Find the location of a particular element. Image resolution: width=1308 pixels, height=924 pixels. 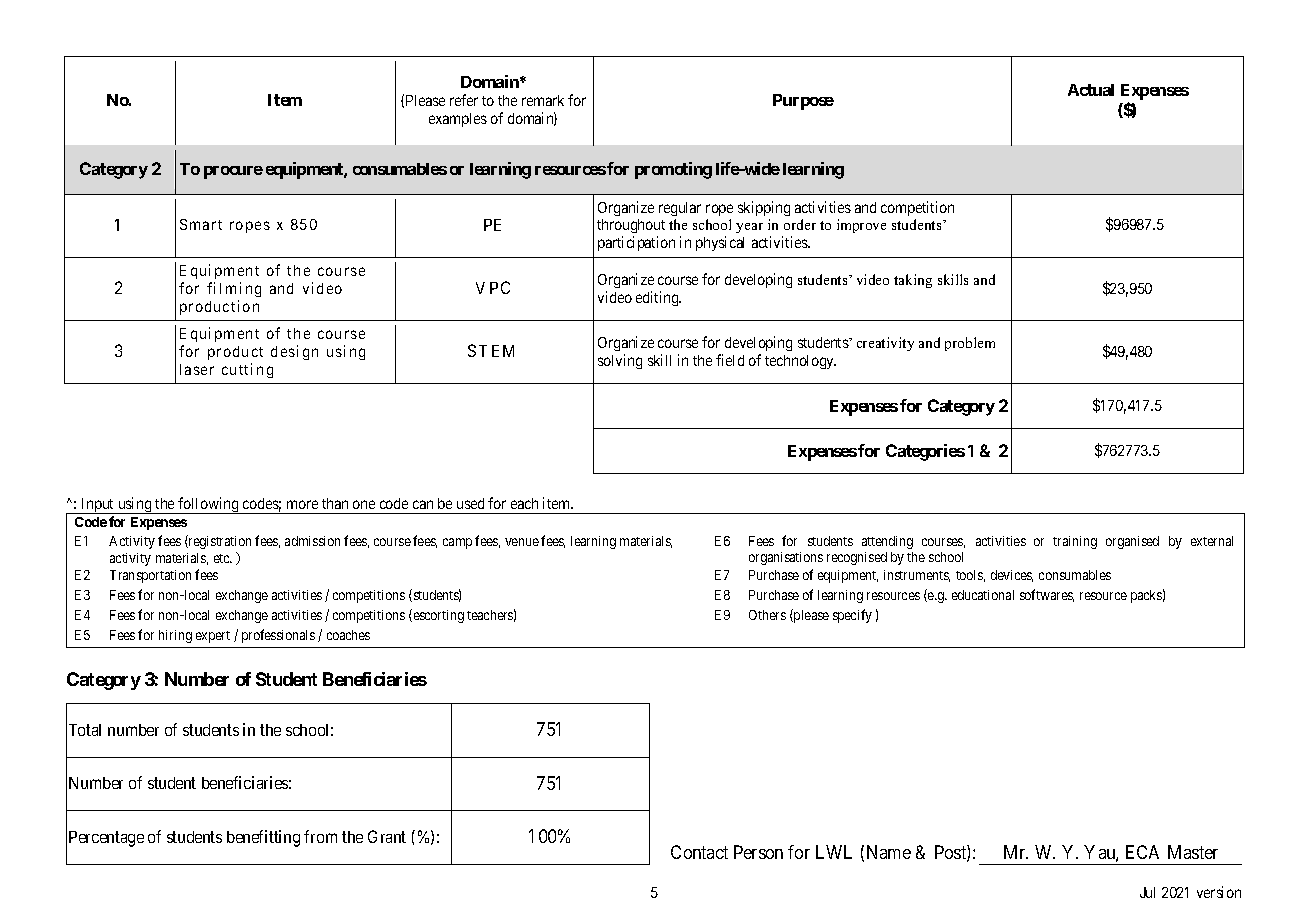

procure is located at coordinates (233, 172).
